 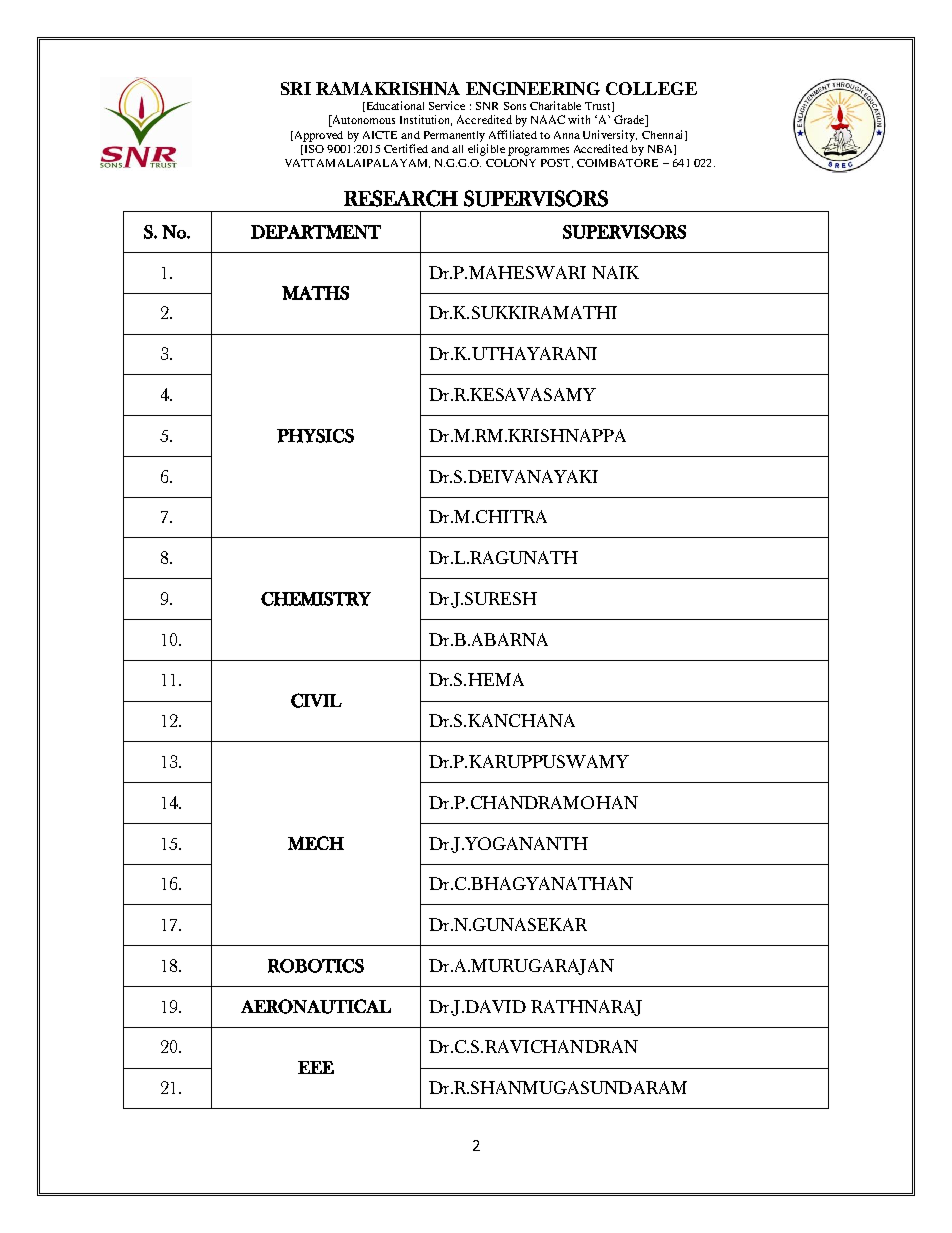 I want to click on RESEARCH, so click(x=401, y=198).
